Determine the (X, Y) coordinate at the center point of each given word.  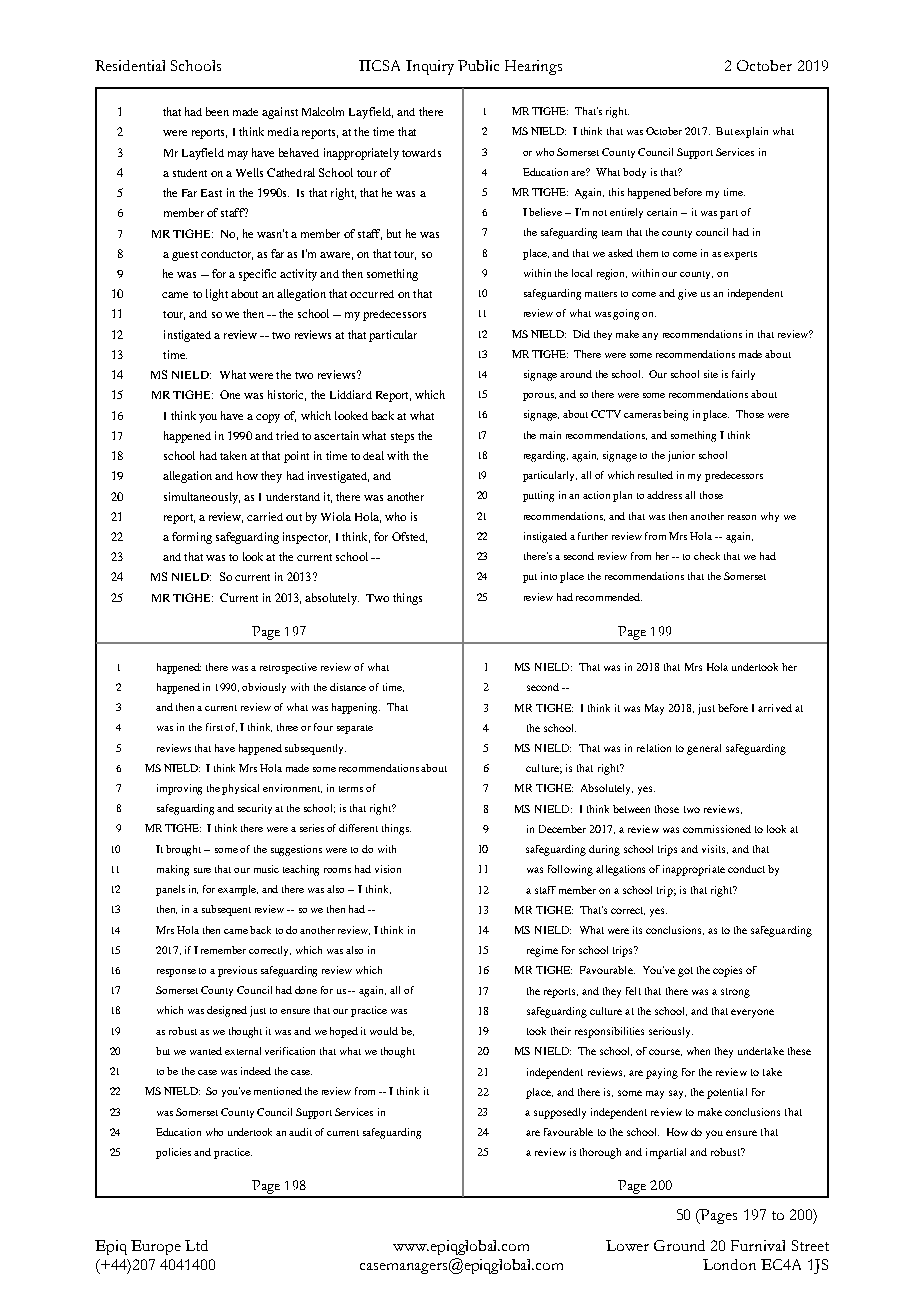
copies (727, 971)
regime (542, 951)
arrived (775, 708)
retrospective (288, 668)
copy (268, 418)
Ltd (196, 1245)
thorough (600, 1153)
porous (539, 397)
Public (478, 65)
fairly (743, 375)
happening (356, 708)
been (217, 111)
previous (237, 971)
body (634, 173)
